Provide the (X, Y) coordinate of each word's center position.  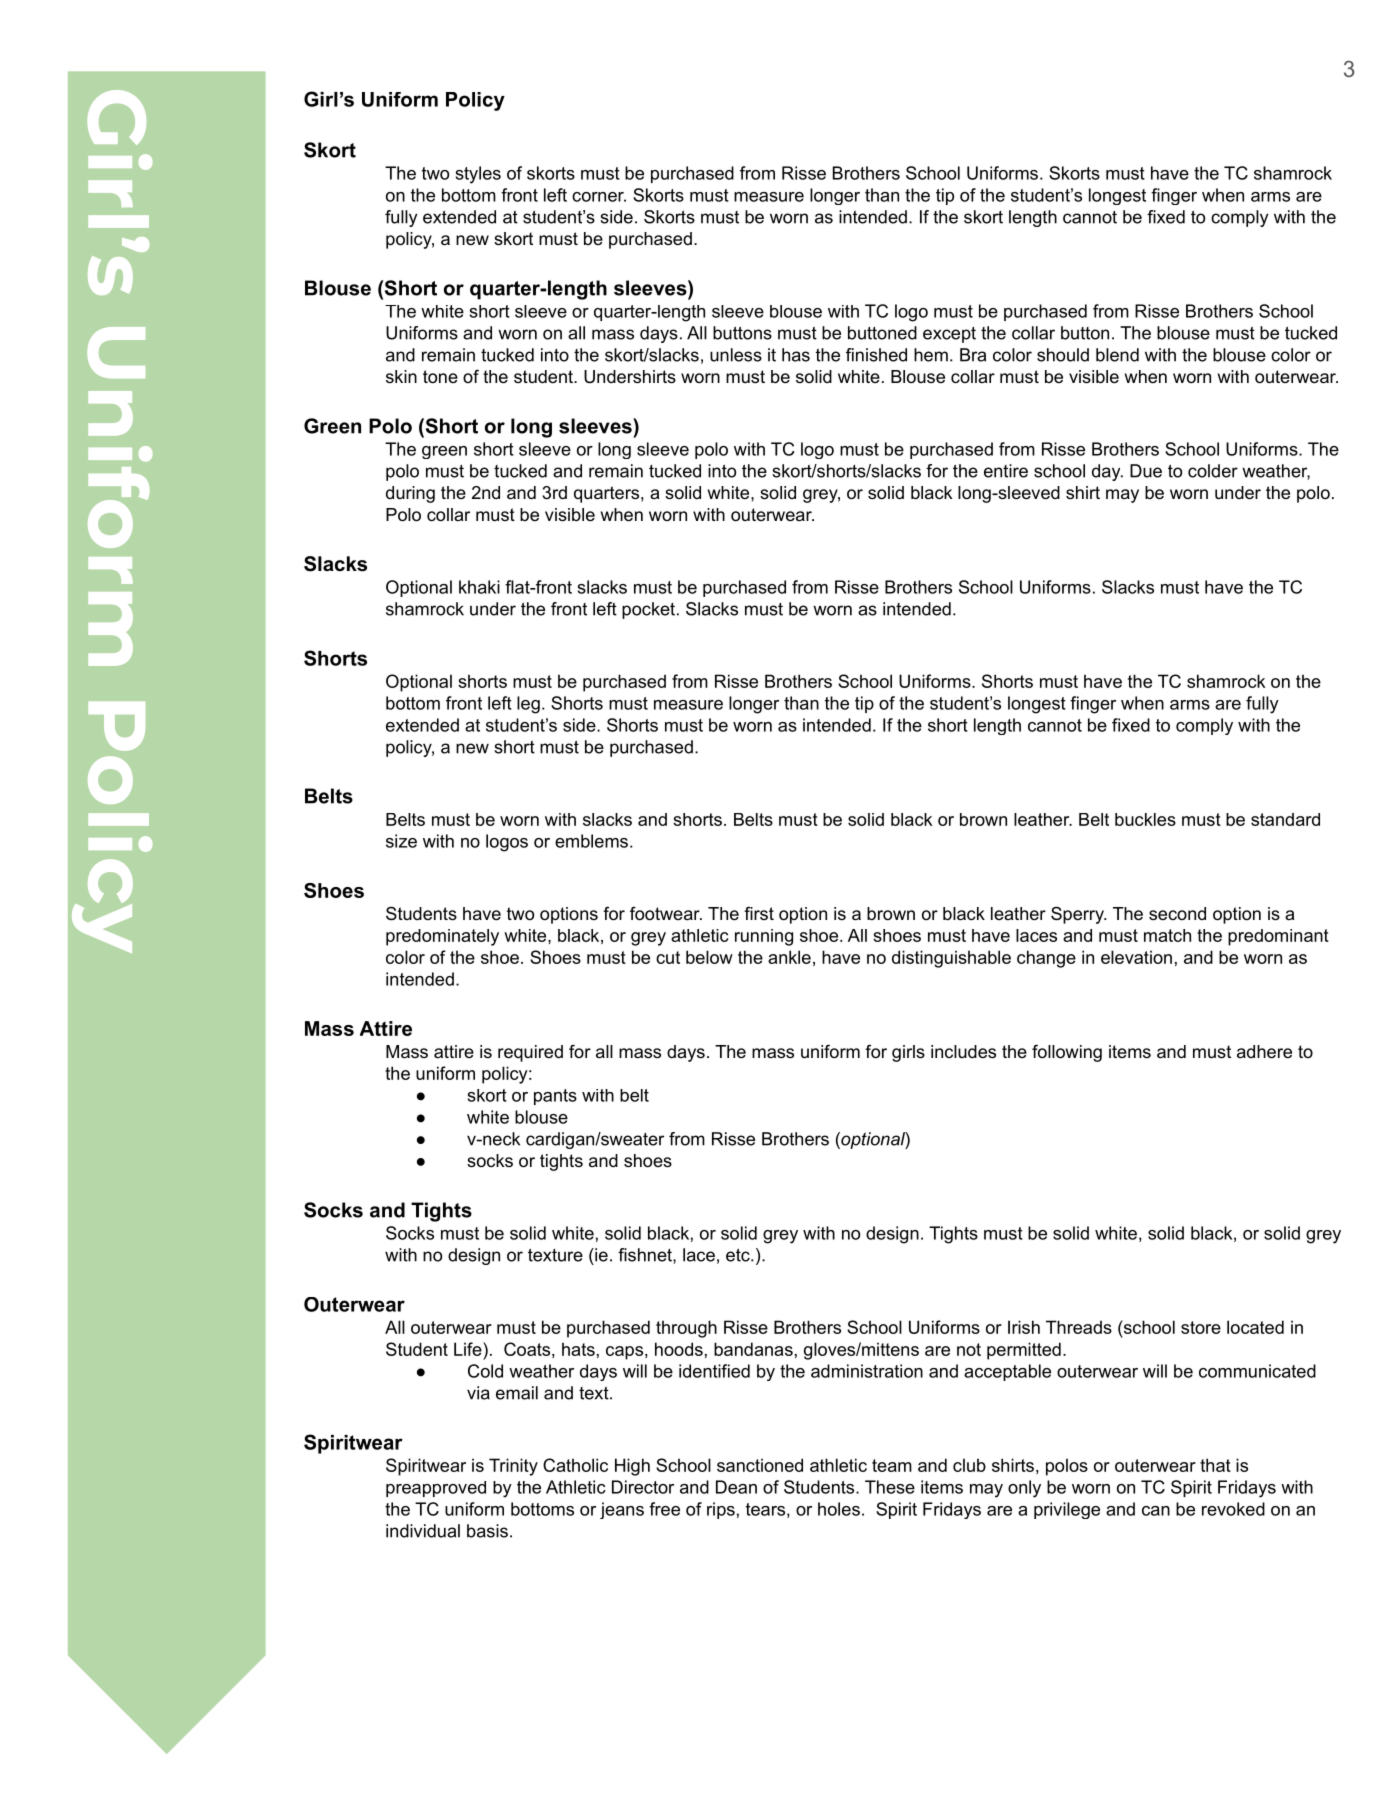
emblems (591, 841)
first (759, 913)
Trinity (513, 1467)
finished (876, 355)
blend (1117, 355)
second (1177, 914)
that (1215, 1465)
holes (839, 1509)
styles (478, 175)
